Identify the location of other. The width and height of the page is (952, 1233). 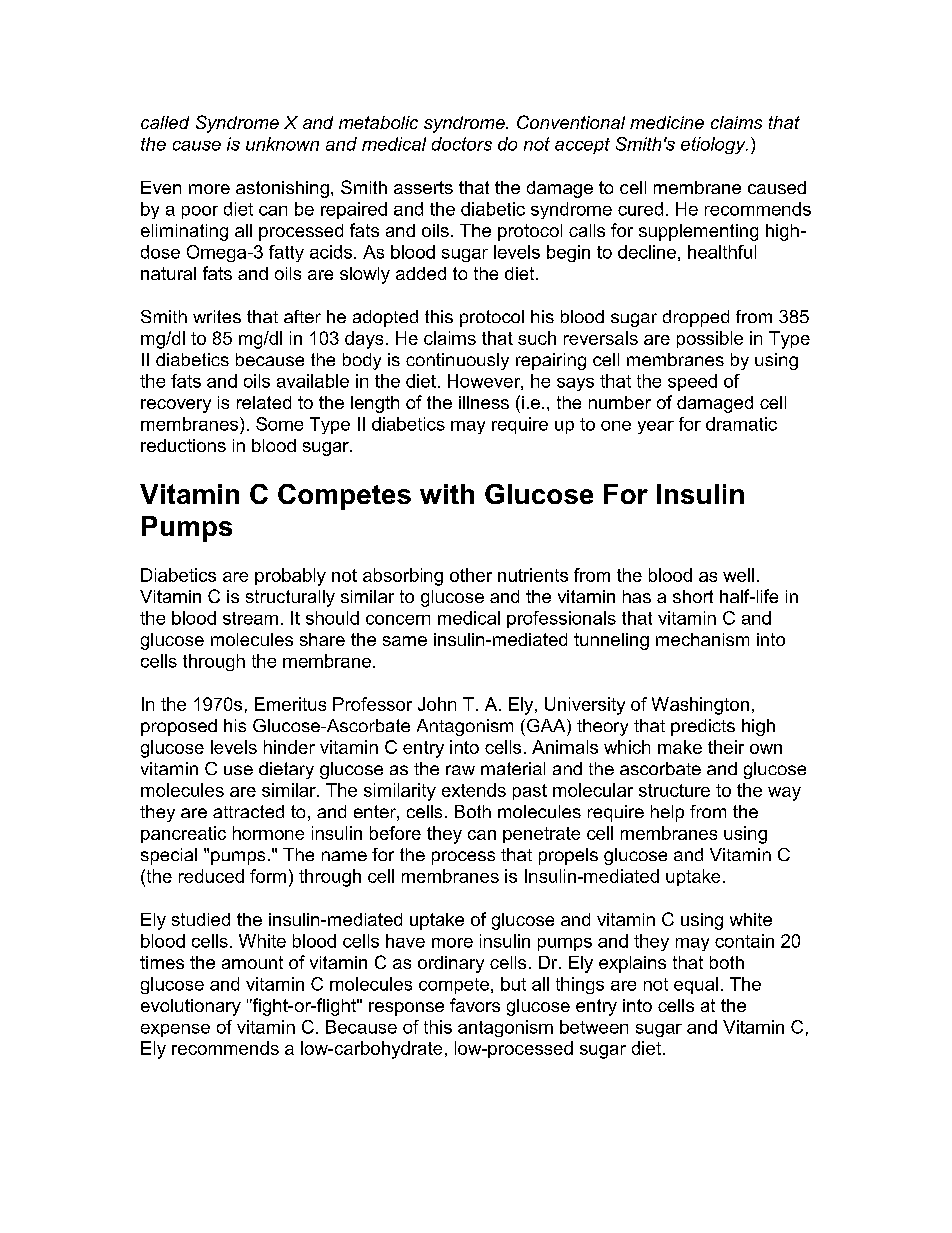
(471, 575).
